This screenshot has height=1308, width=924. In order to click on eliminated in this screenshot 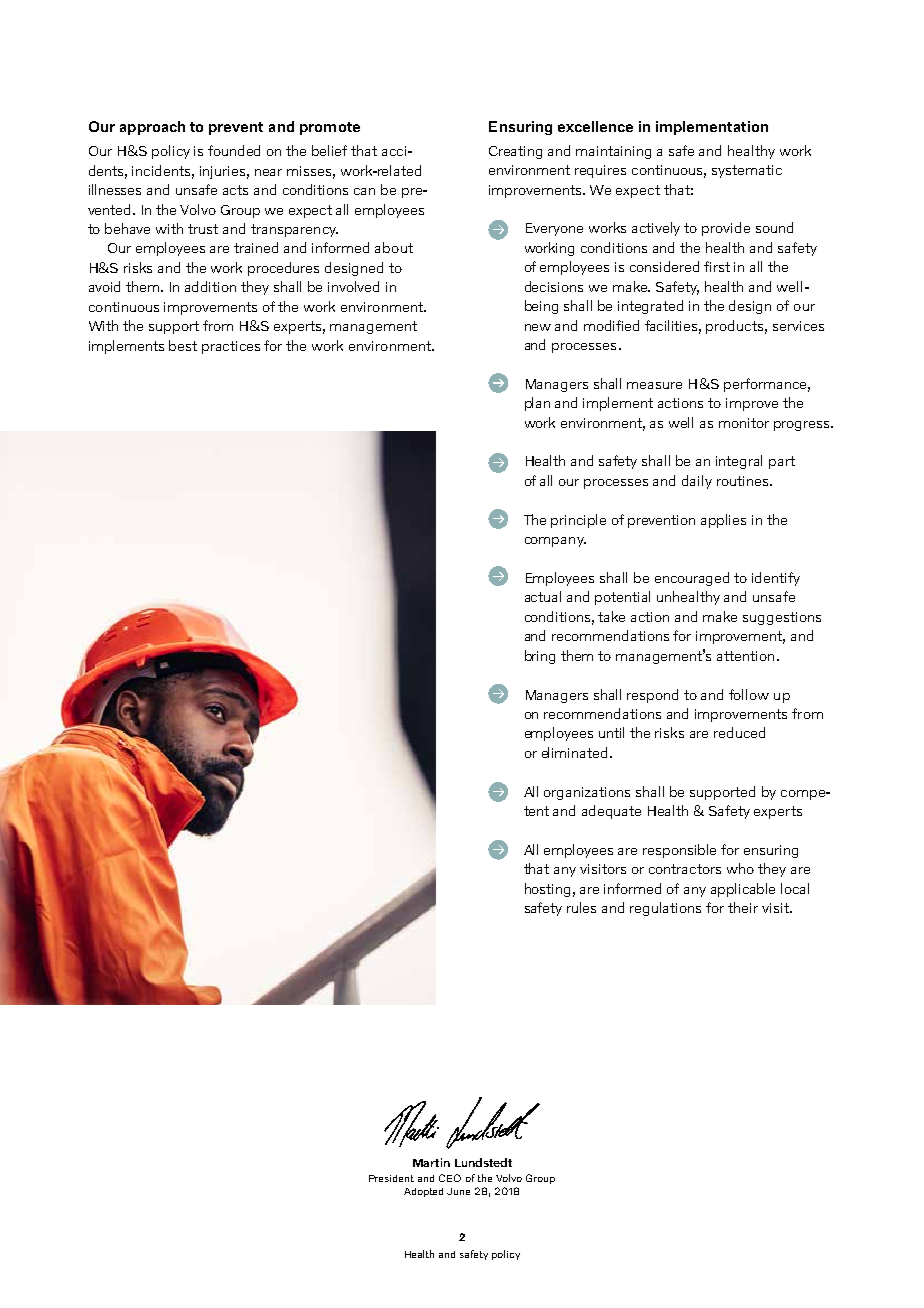, I will do `click(574, 752)`.
